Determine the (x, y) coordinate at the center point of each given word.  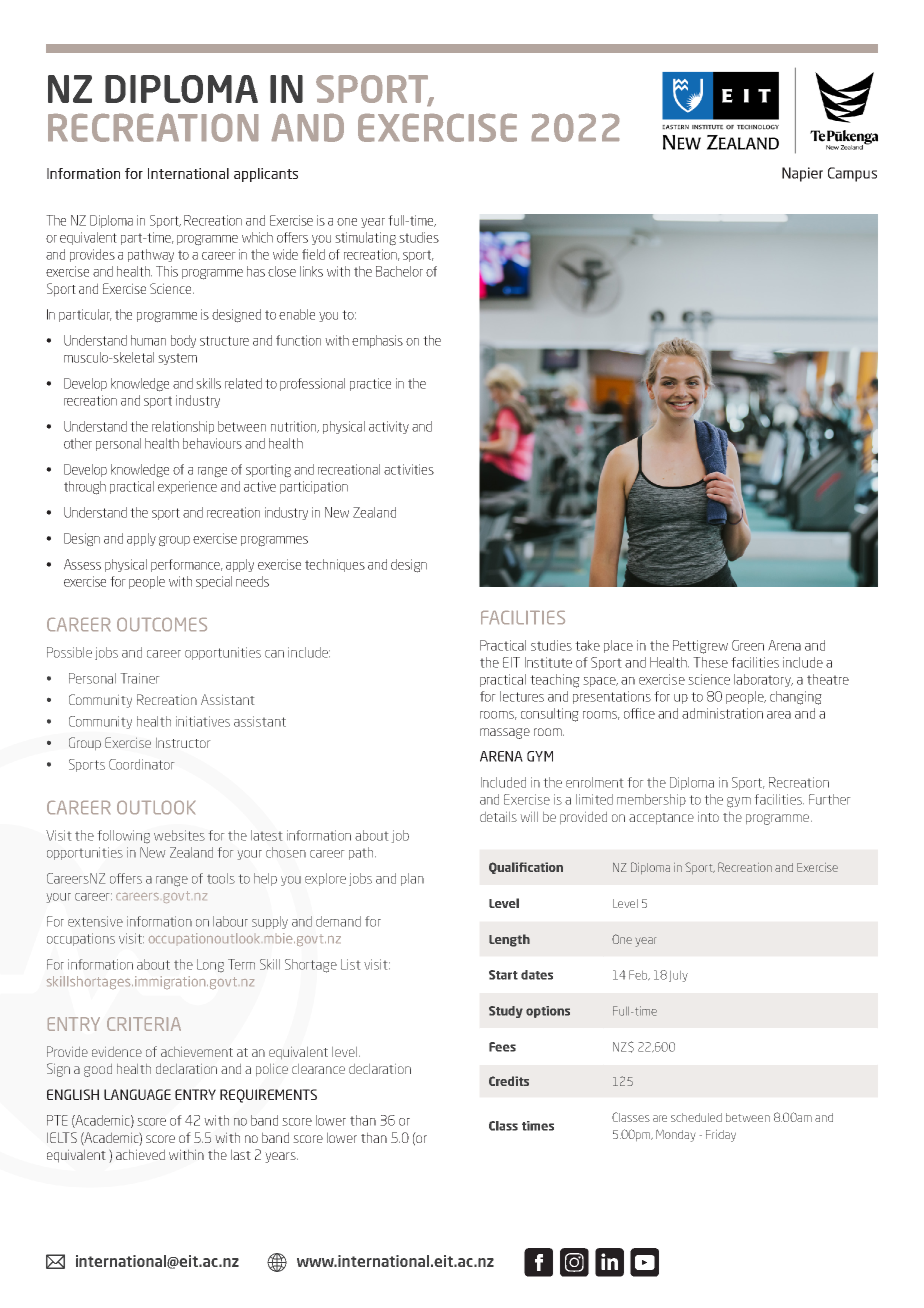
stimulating (365, 239)
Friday (721, 1136)
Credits (509, 1081)
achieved (140, 1154)
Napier (802, 174)
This (167, 271)
